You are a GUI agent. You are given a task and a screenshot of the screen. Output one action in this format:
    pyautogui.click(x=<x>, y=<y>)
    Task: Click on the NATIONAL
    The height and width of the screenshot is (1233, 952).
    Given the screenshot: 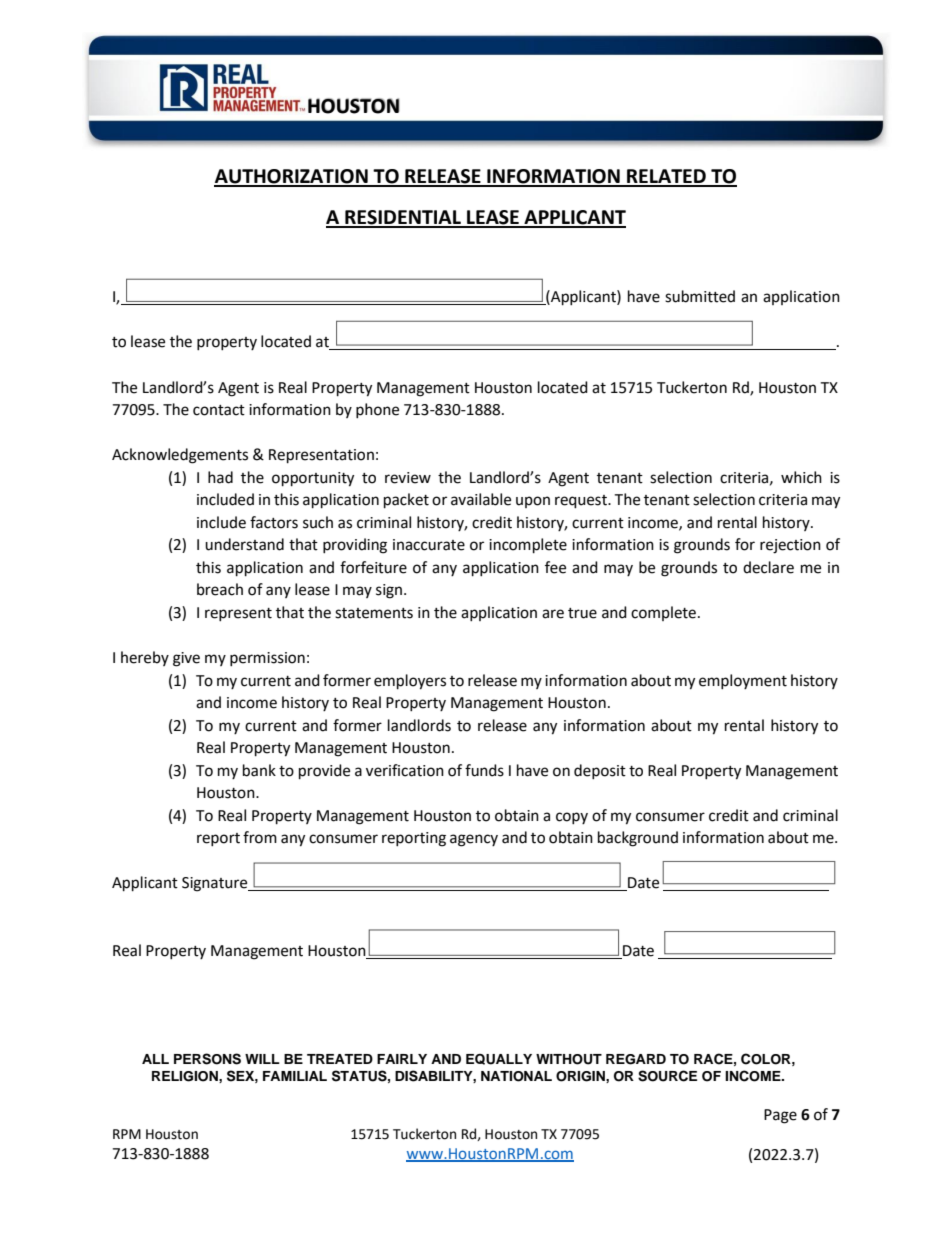 What is the action you would take?
    pyautogui.click(x=516, y=1076)
